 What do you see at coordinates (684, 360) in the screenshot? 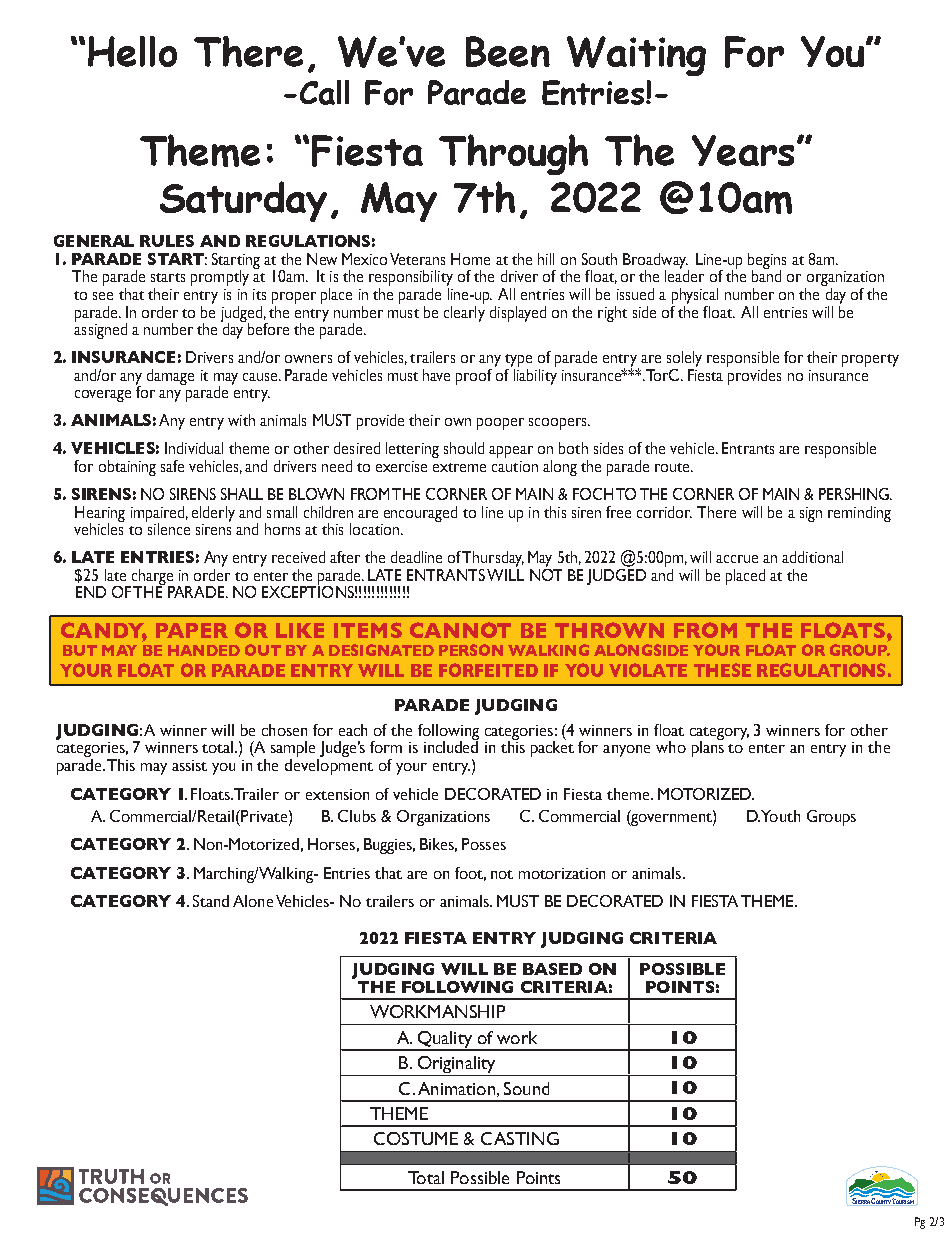
I see `solely` at bounding box center [684, 360].
